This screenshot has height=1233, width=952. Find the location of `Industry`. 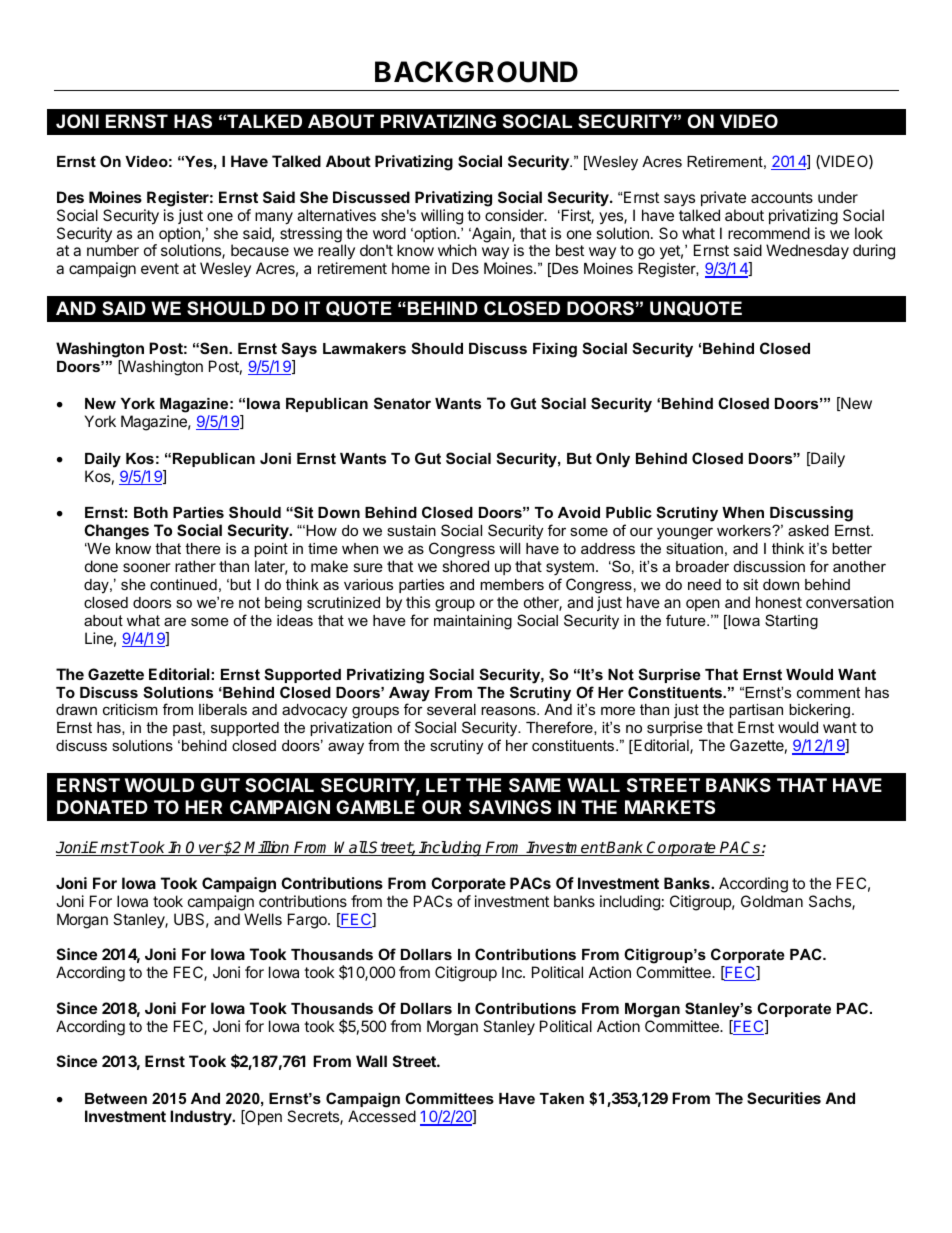

Industry is located at coordinates (202, 1117).
